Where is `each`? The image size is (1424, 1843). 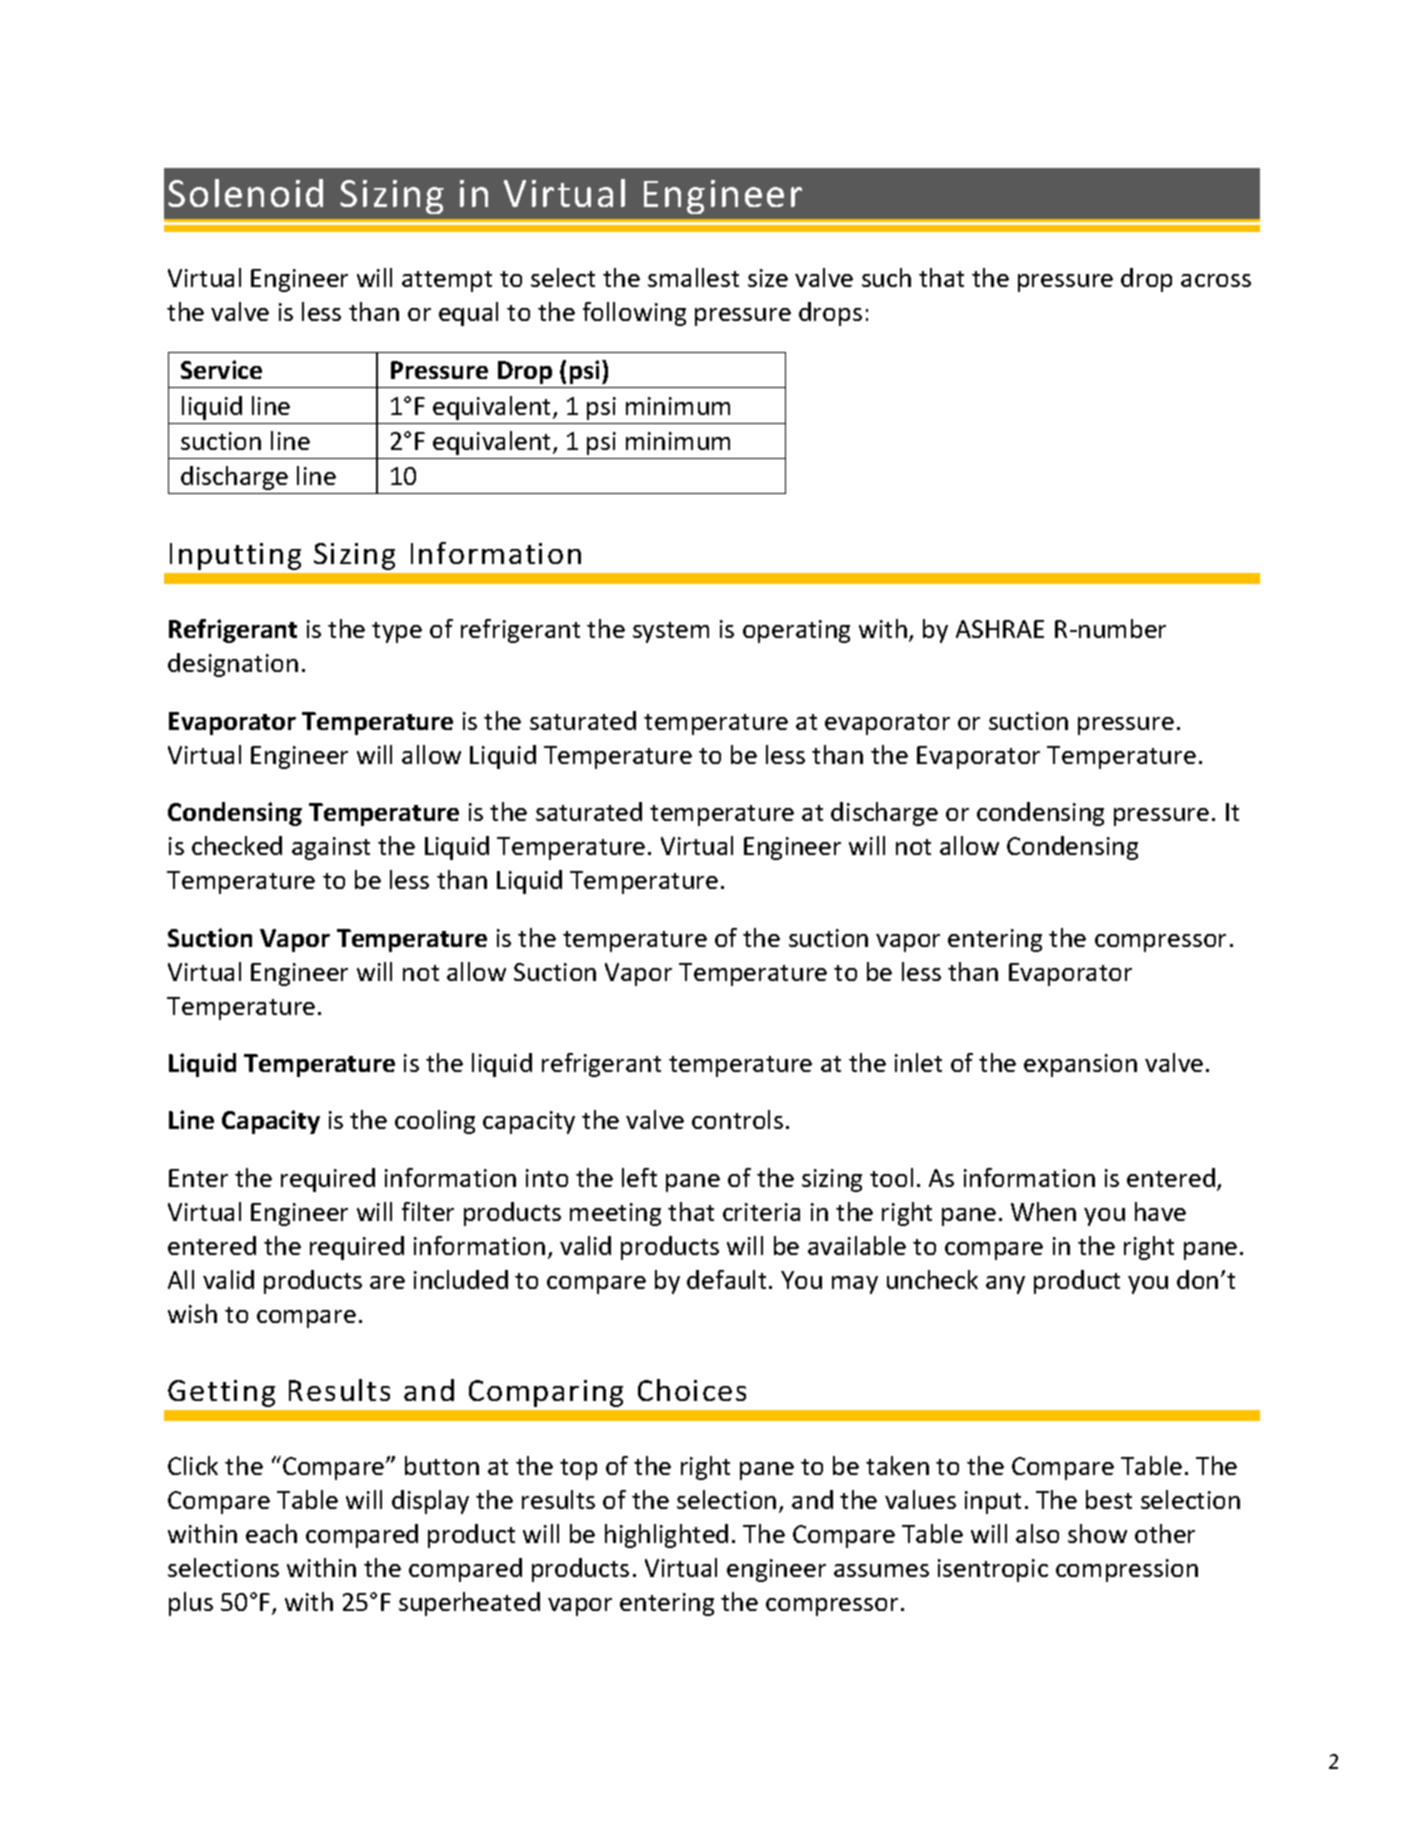 each is located at coordinates (271, 1533).
